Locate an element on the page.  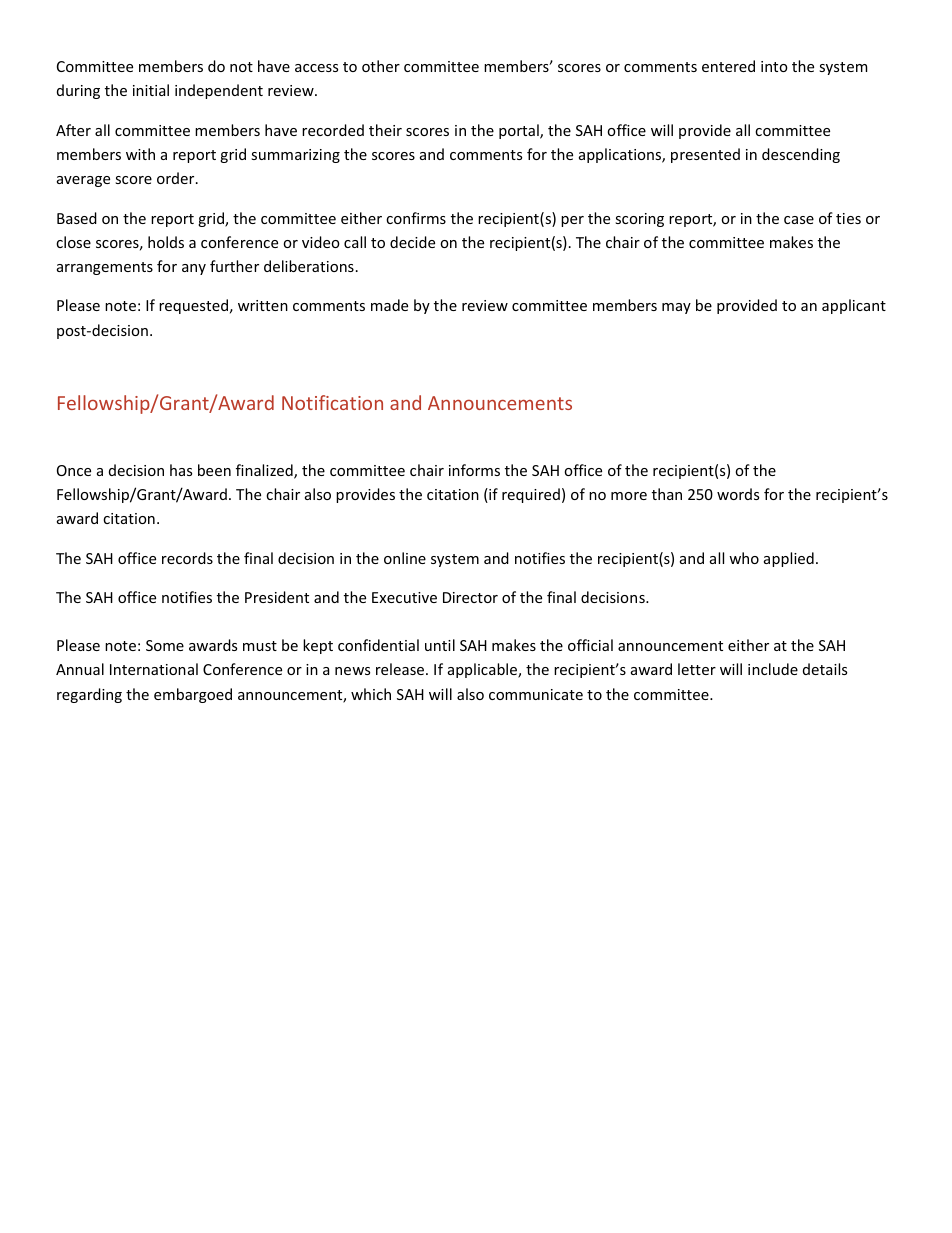
into is located at coordinates (774, 66).
